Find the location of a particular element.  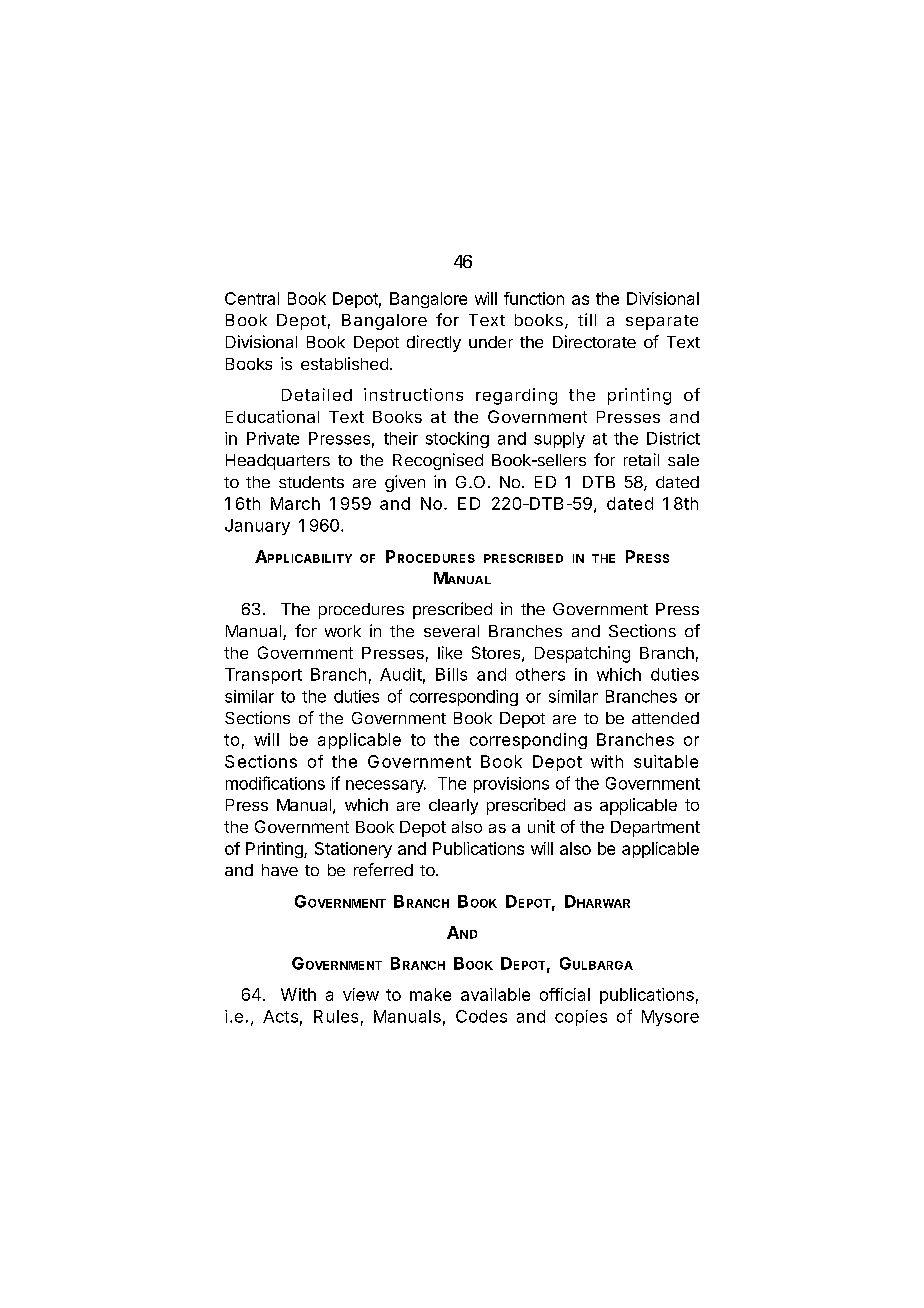

attended is located at coordinates (665, 718).
